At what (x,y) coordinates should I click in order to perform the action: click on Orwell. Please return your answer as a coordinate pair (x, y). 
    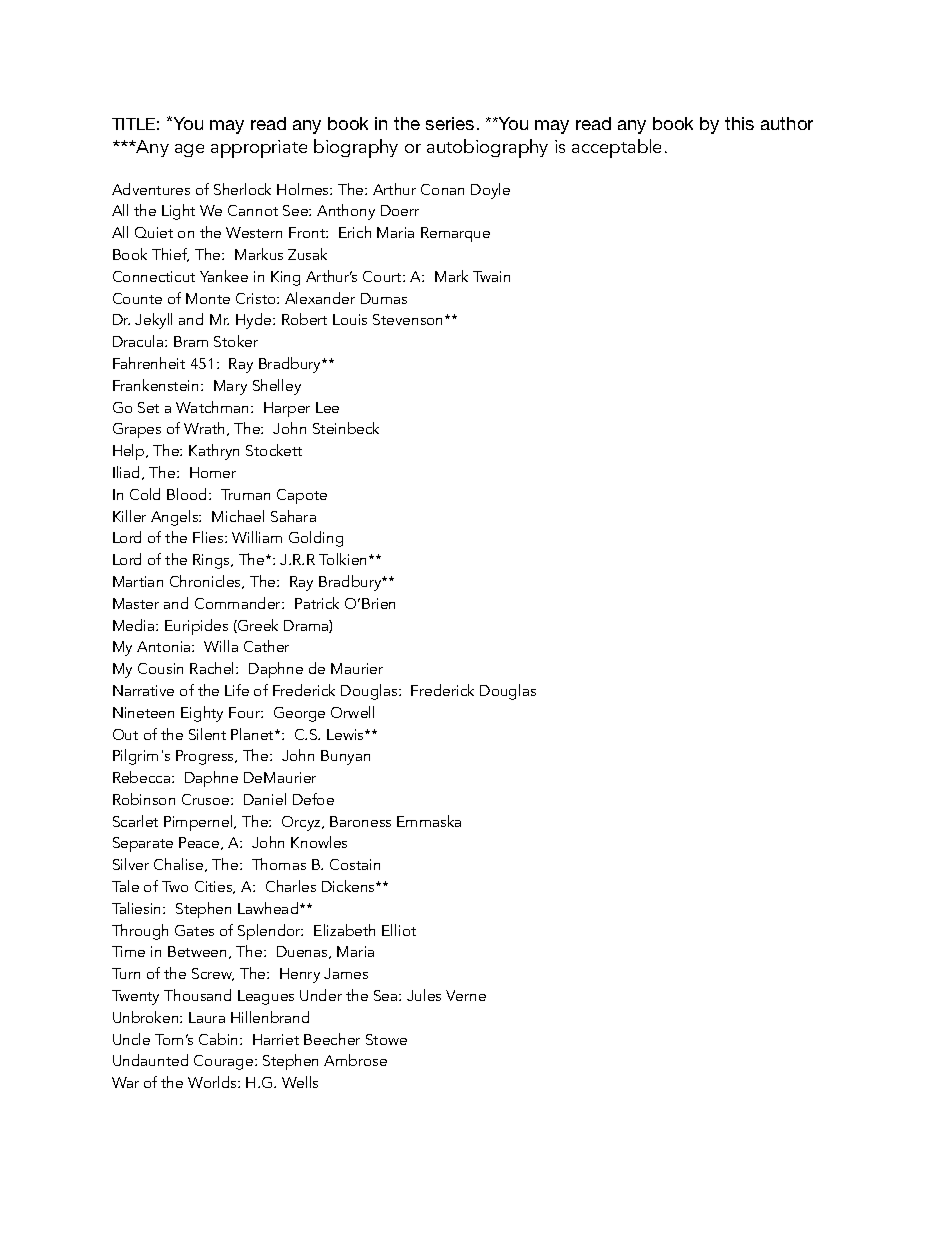
    Looking at the image, I should click on (352, 712).
